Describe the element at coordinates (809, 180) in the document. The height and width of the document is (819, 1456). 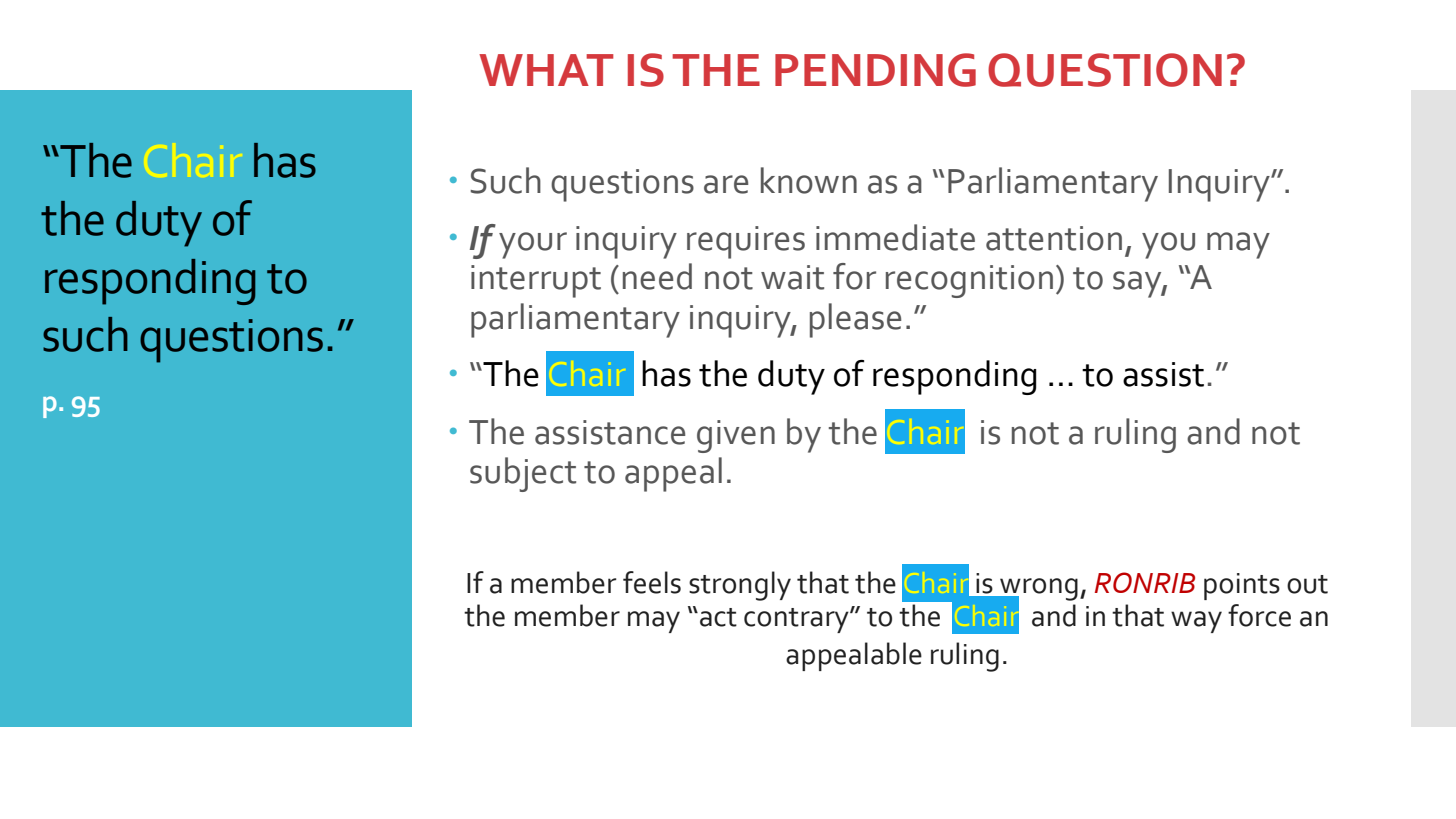
I see `known` at that location.
